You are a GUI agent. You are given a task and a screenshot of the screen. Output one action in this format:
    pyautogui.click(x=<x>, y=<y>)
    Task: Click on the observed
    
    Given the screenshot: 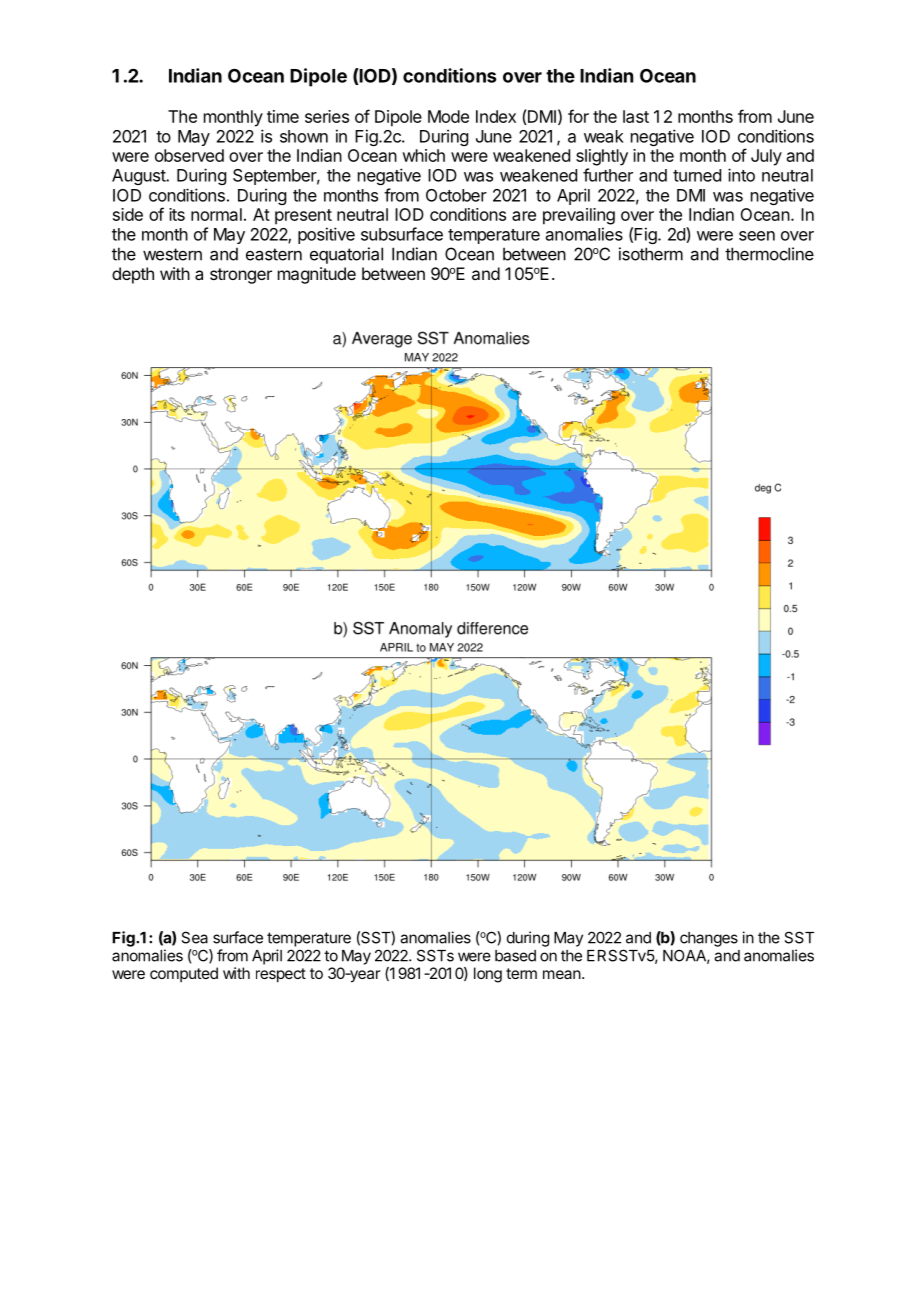 What is the action you would take?
    pyautogui.click(x=189, y=155)
